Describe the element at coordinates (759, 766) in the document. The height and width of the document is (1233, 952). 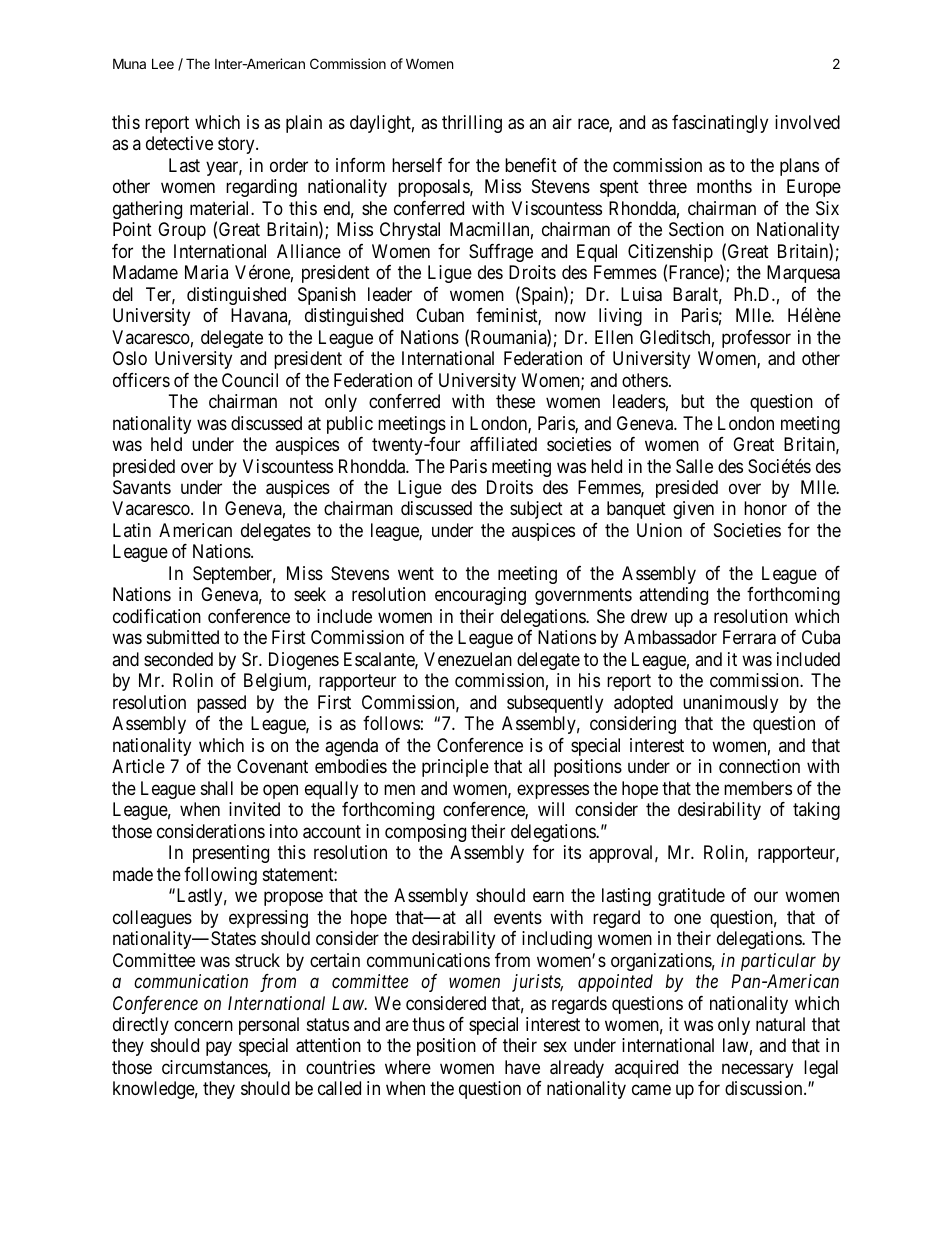
I see `connection` at that location.
